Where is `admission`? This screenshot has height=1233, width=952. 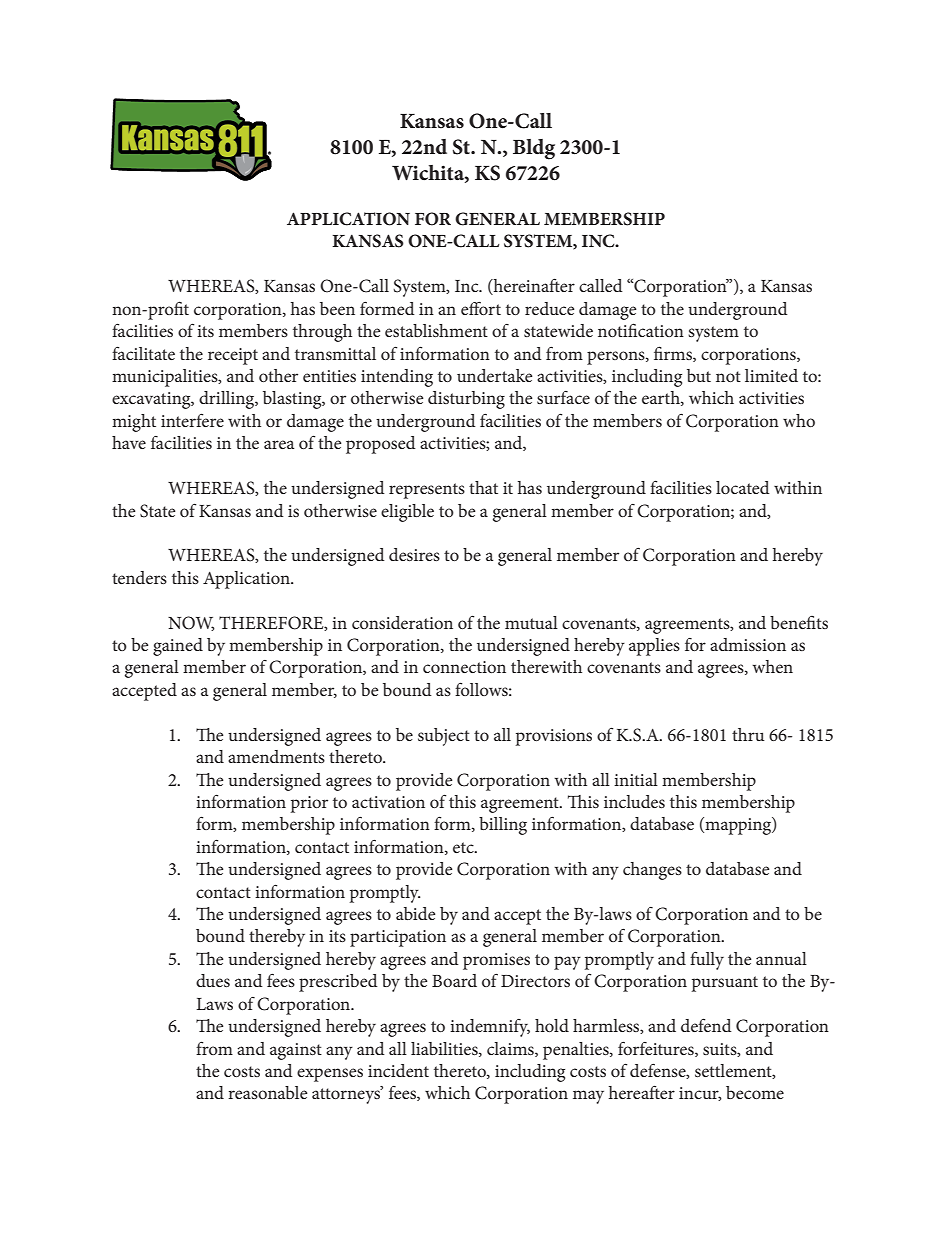 admission is located at coordinates (748, 644).
